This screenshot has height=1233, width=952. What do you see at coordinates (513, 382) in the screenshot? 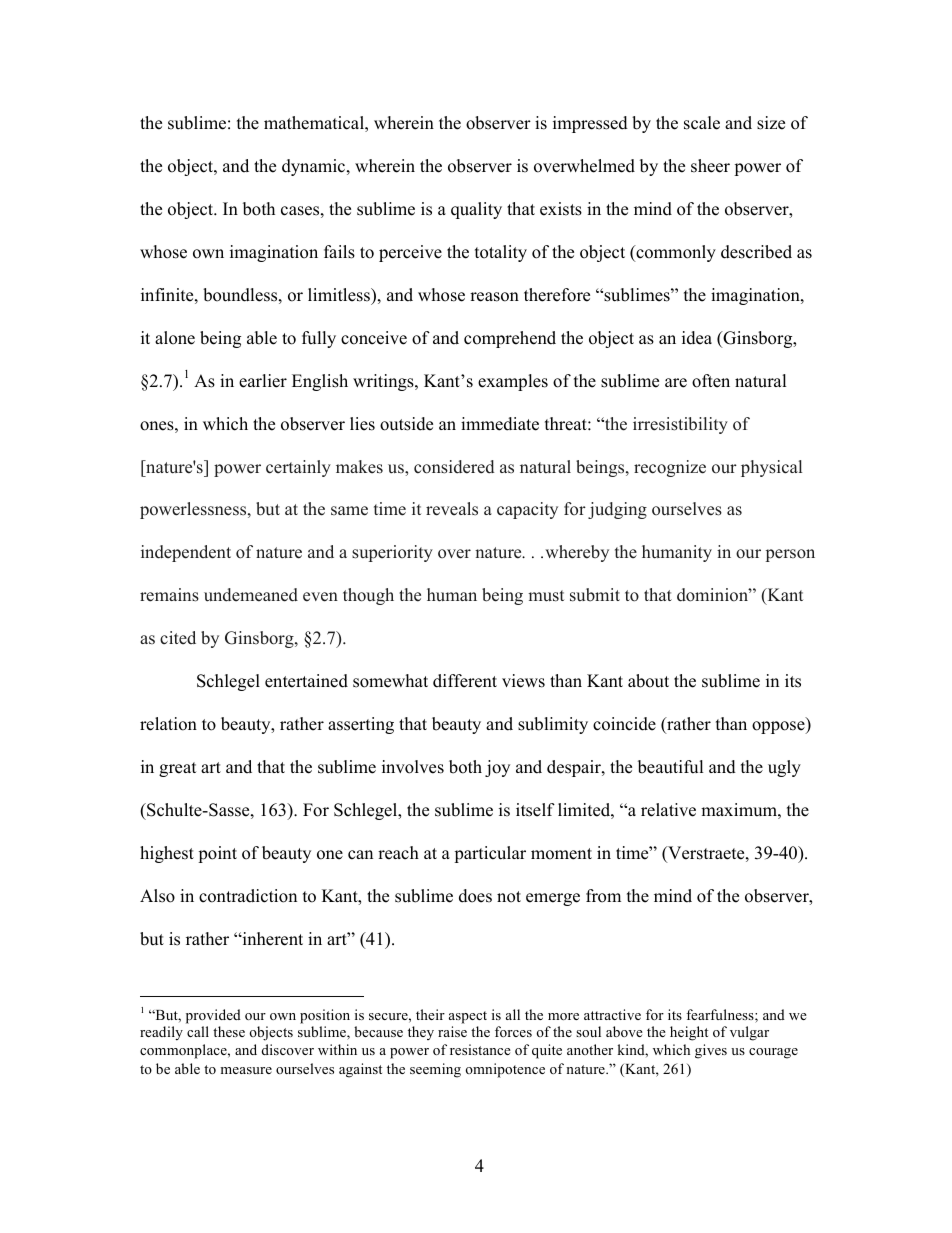
I see `examples` at bounding box center [513, 382].
